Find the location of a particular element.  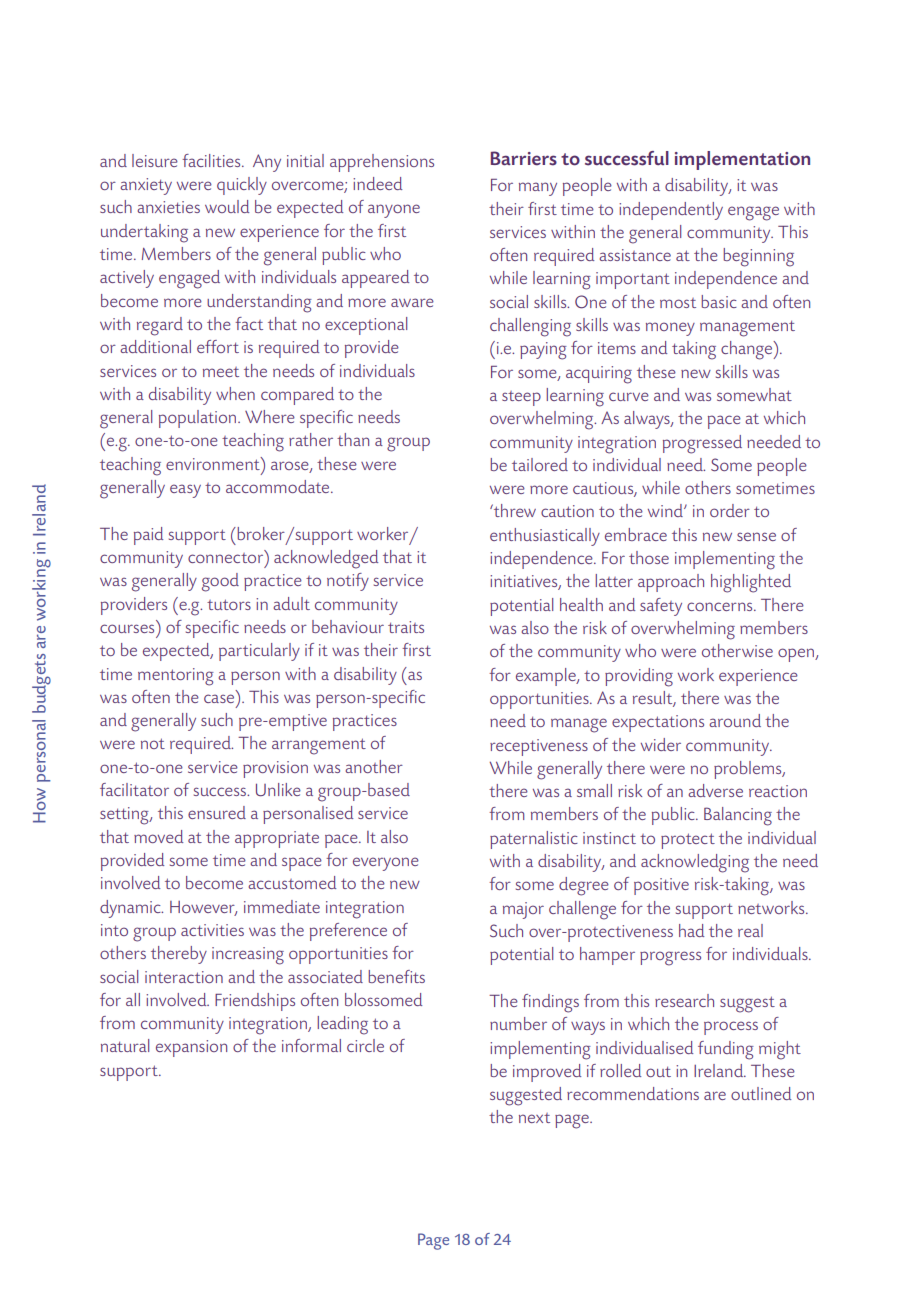

population is located at coordinates (197, 419).
